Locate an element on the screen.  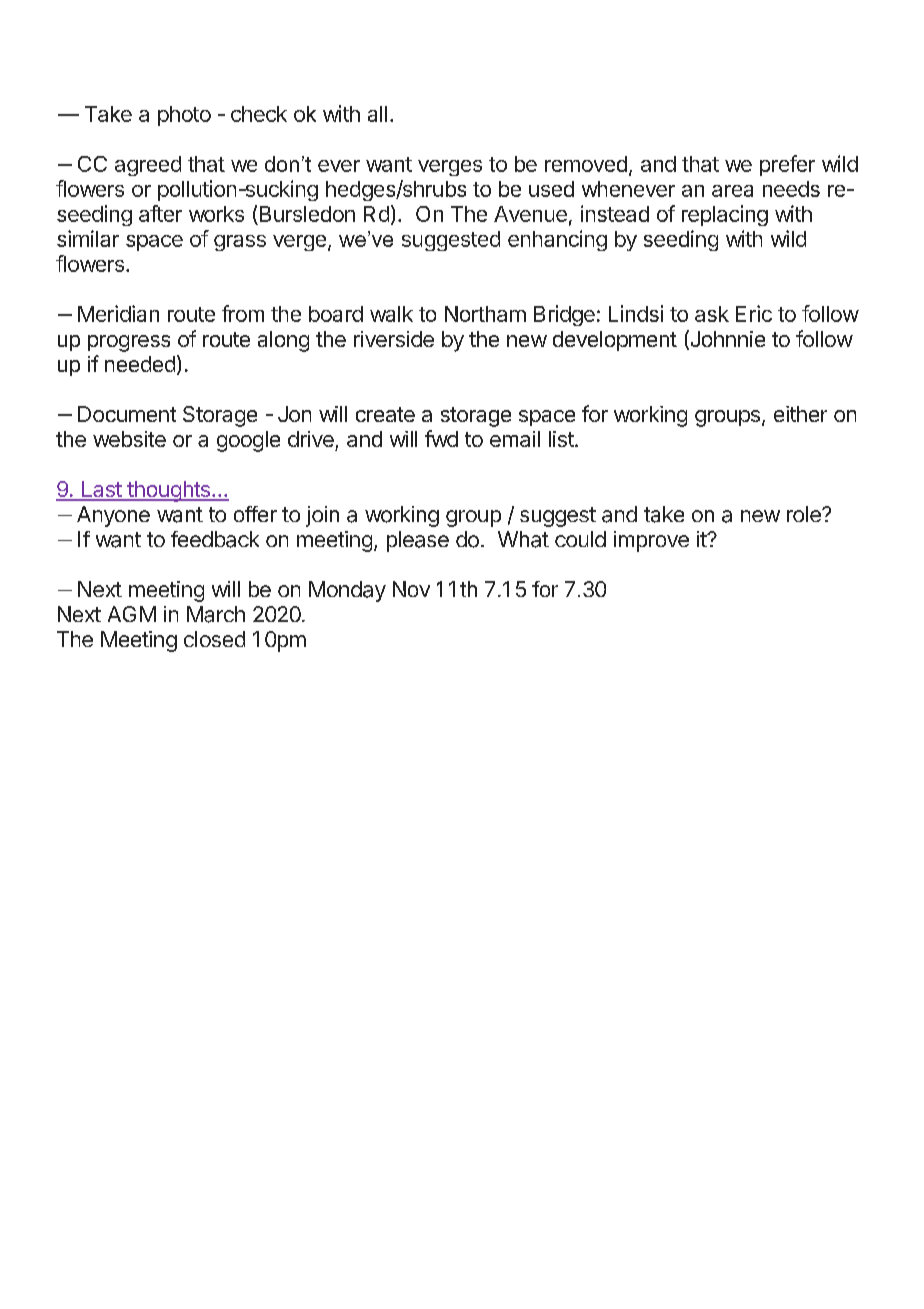
either is located at coordinates (800, 414).
